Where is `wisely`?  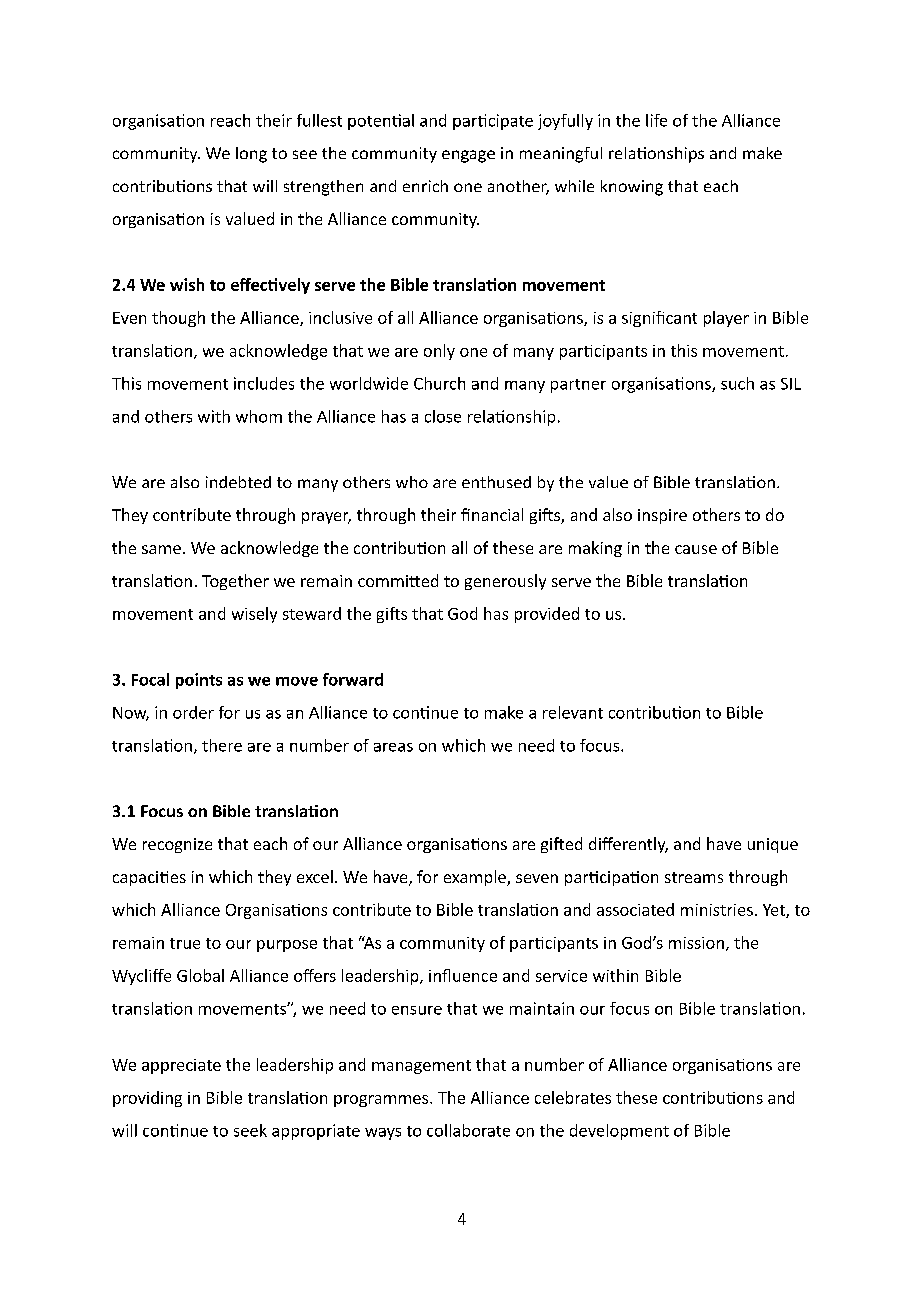 wisely is located at coordinates (254, 615).
